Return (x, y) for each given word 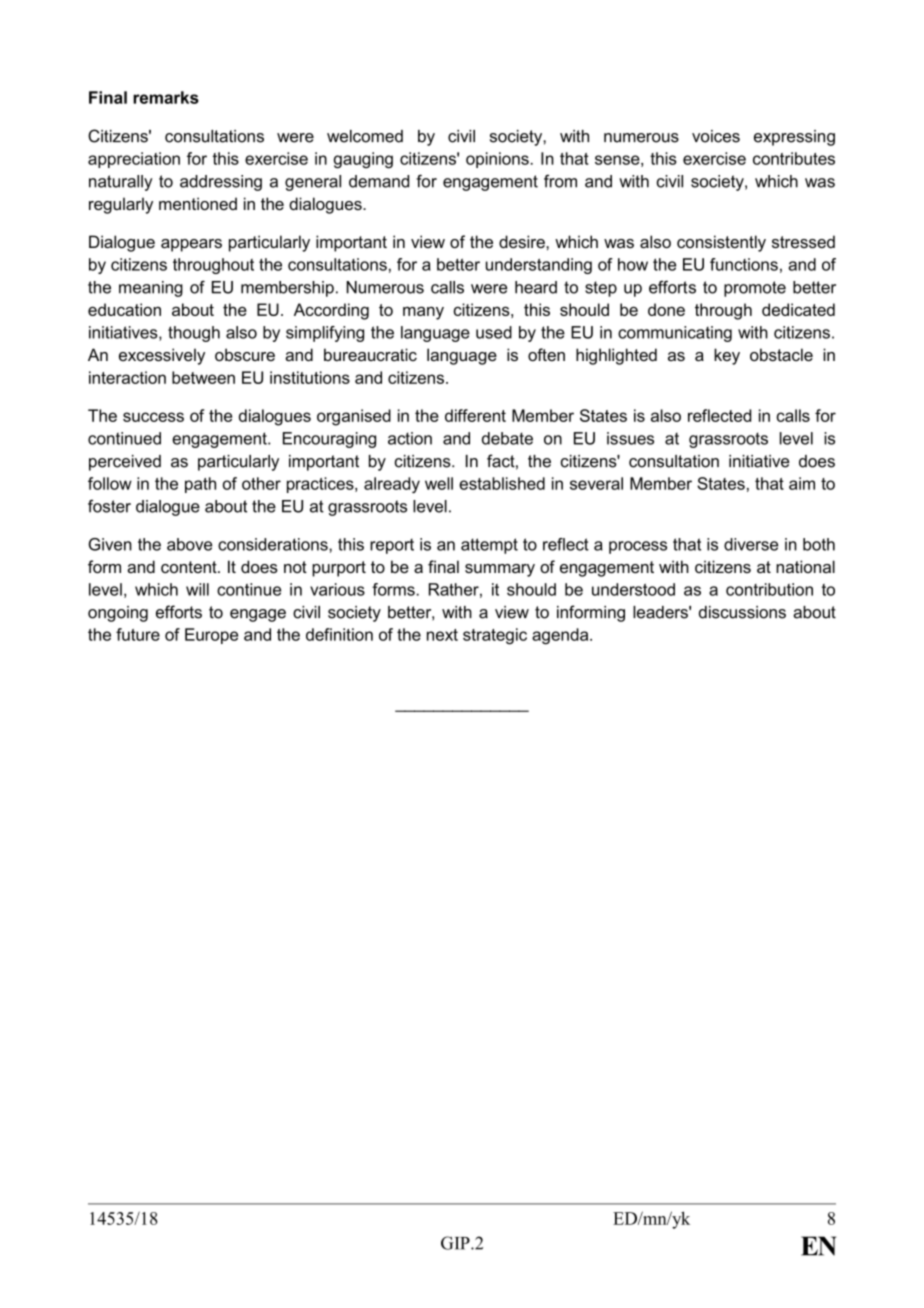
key (727, 356)
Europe (211, 636)
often (546, 354)
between (203, 377)
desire (523, 241)
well (439, 483)
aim (802, 483)
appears (191, 245)
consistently (721, 243)
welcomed (365, 136)
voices (716, 136)
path (200, 485)
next (442, 635)
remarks (166, 97)
